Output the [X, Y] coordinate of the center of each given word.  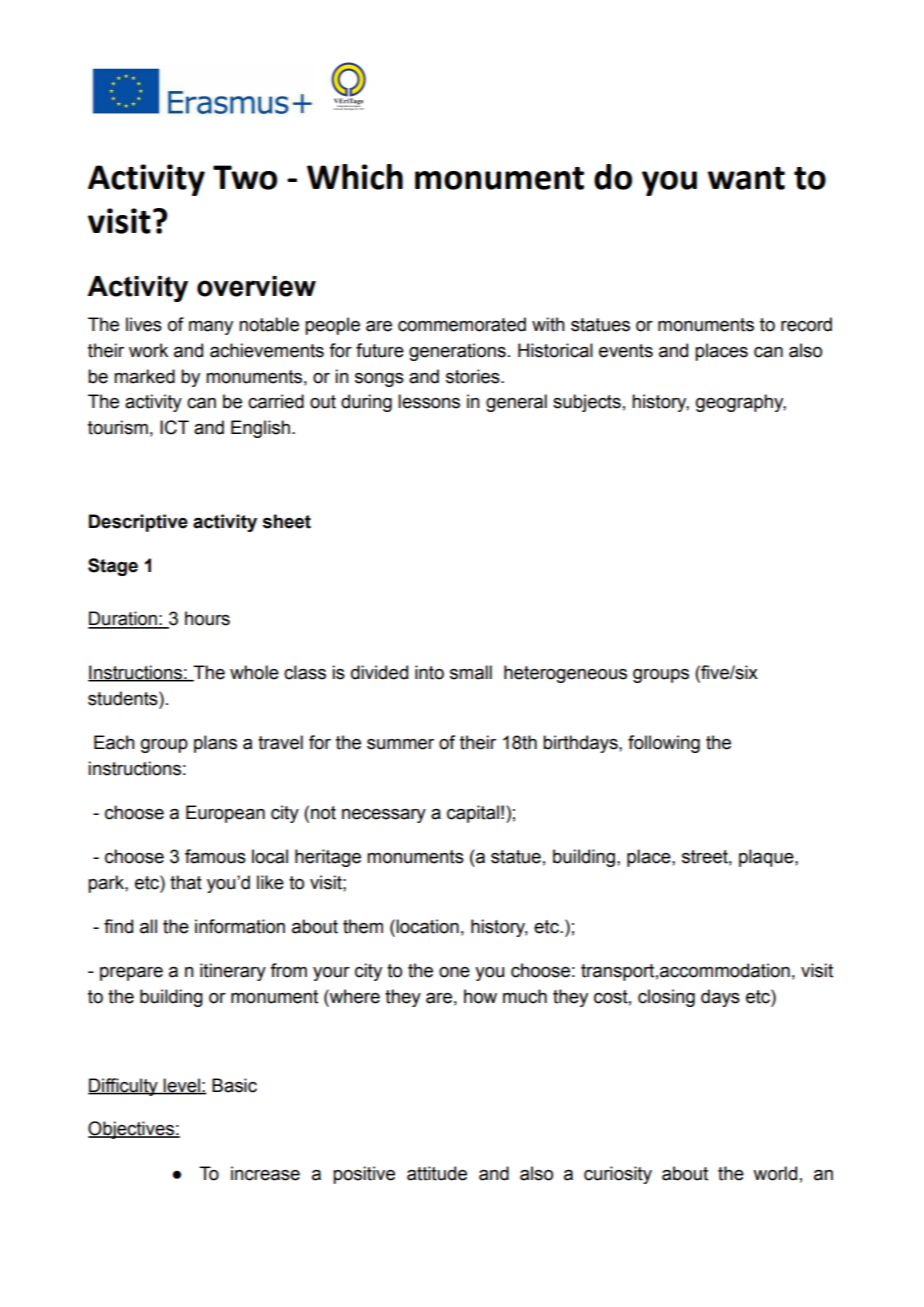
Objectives [132, 1130]
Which [355, 177]
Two [245, 177]
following [664, 744]
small [471, 672]
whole [254, 672]
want [746, 178]
